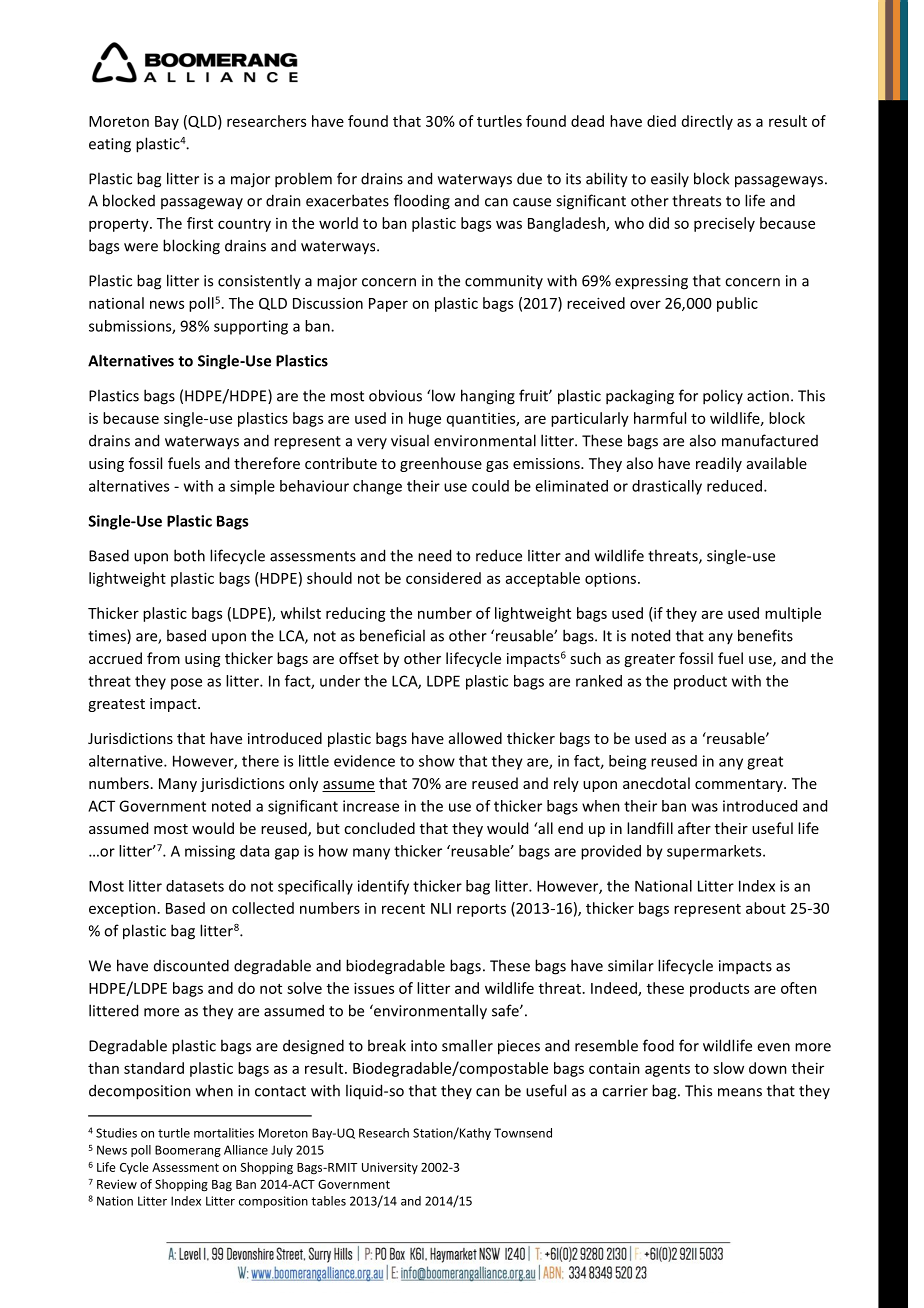  What do you see at coordinates (490, 486) in the screenshot?
I see `could` at bounding box center [490, 486].
